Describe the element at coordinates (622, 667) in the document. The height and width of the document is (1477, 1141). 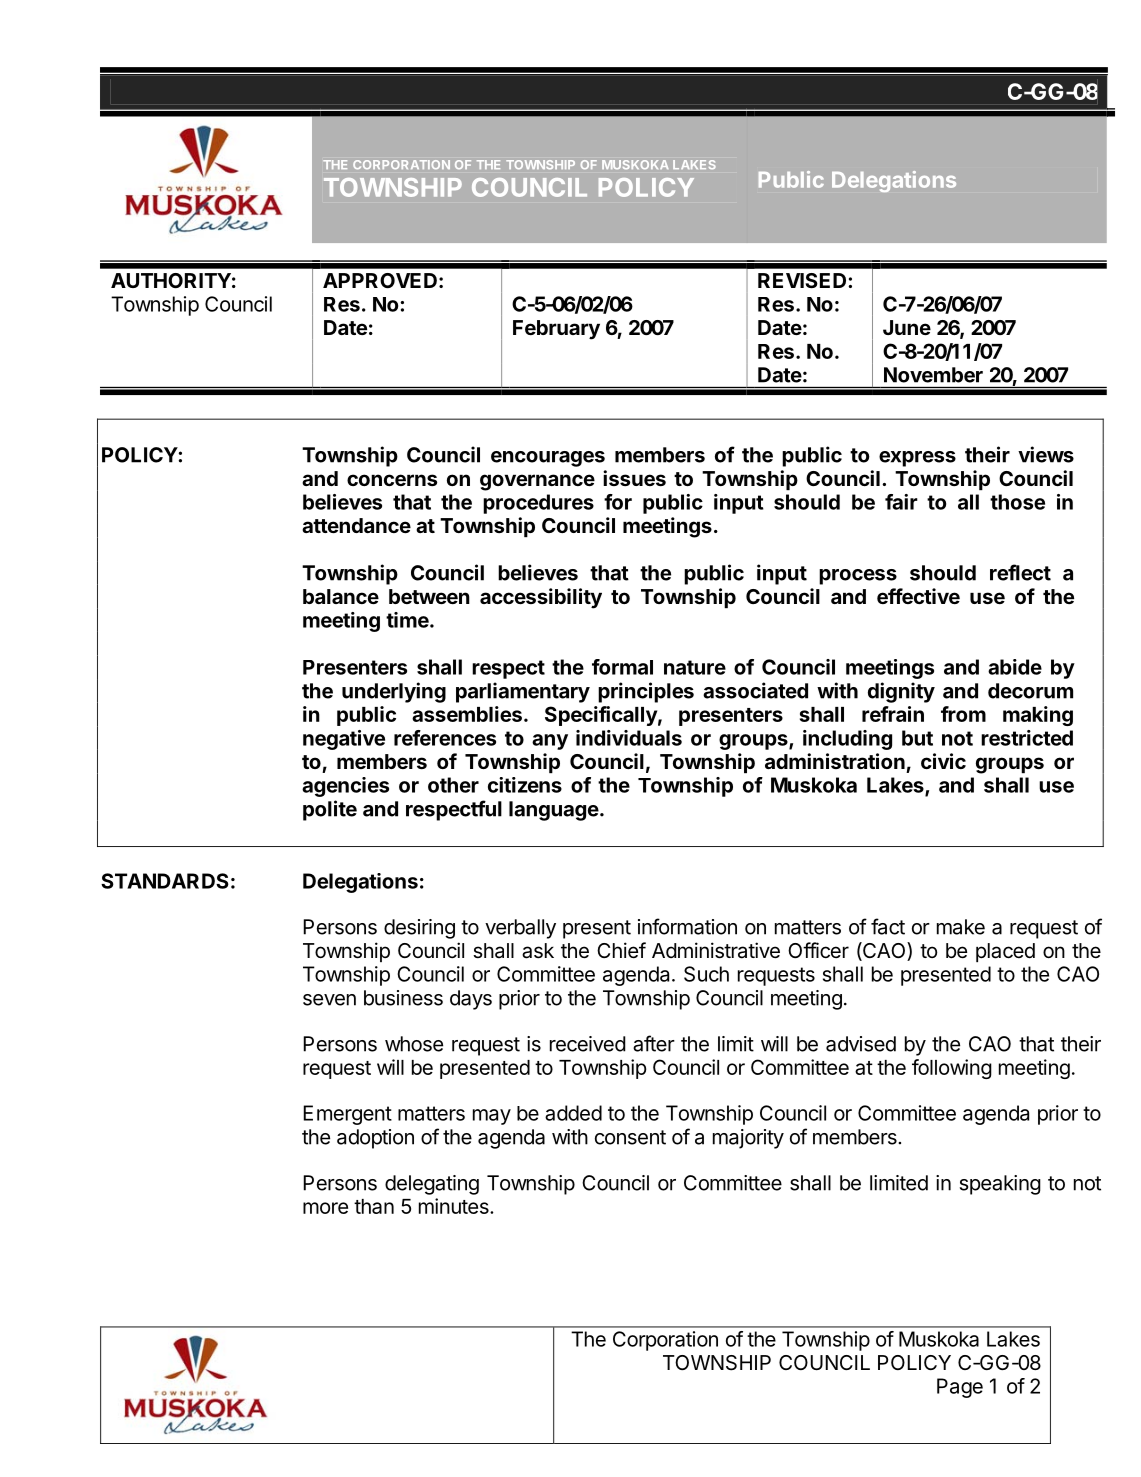
I see `formal` at that location.
